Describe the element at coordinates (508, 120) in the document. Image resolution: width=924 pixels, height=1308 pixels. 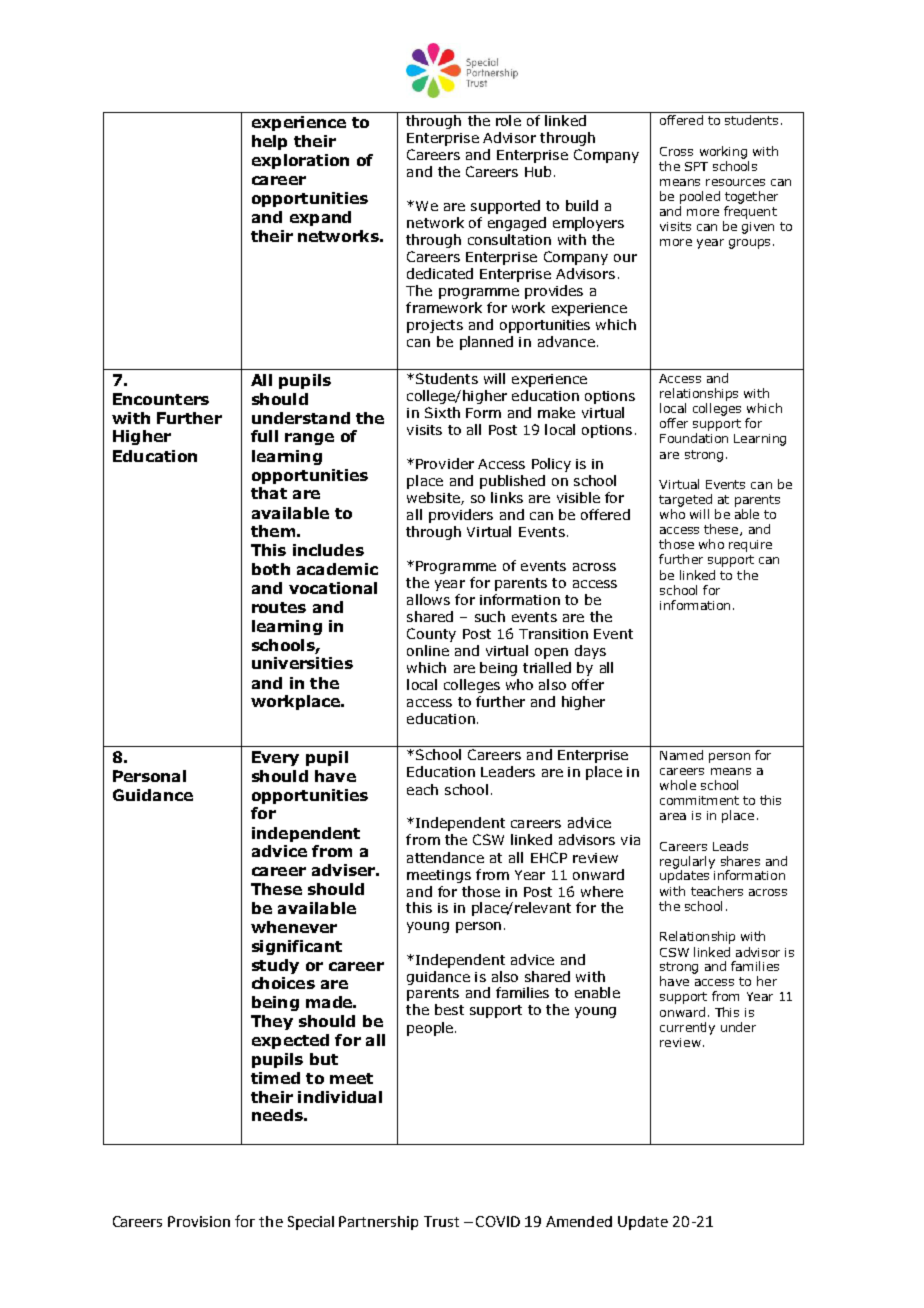
I see `role` at that location.
